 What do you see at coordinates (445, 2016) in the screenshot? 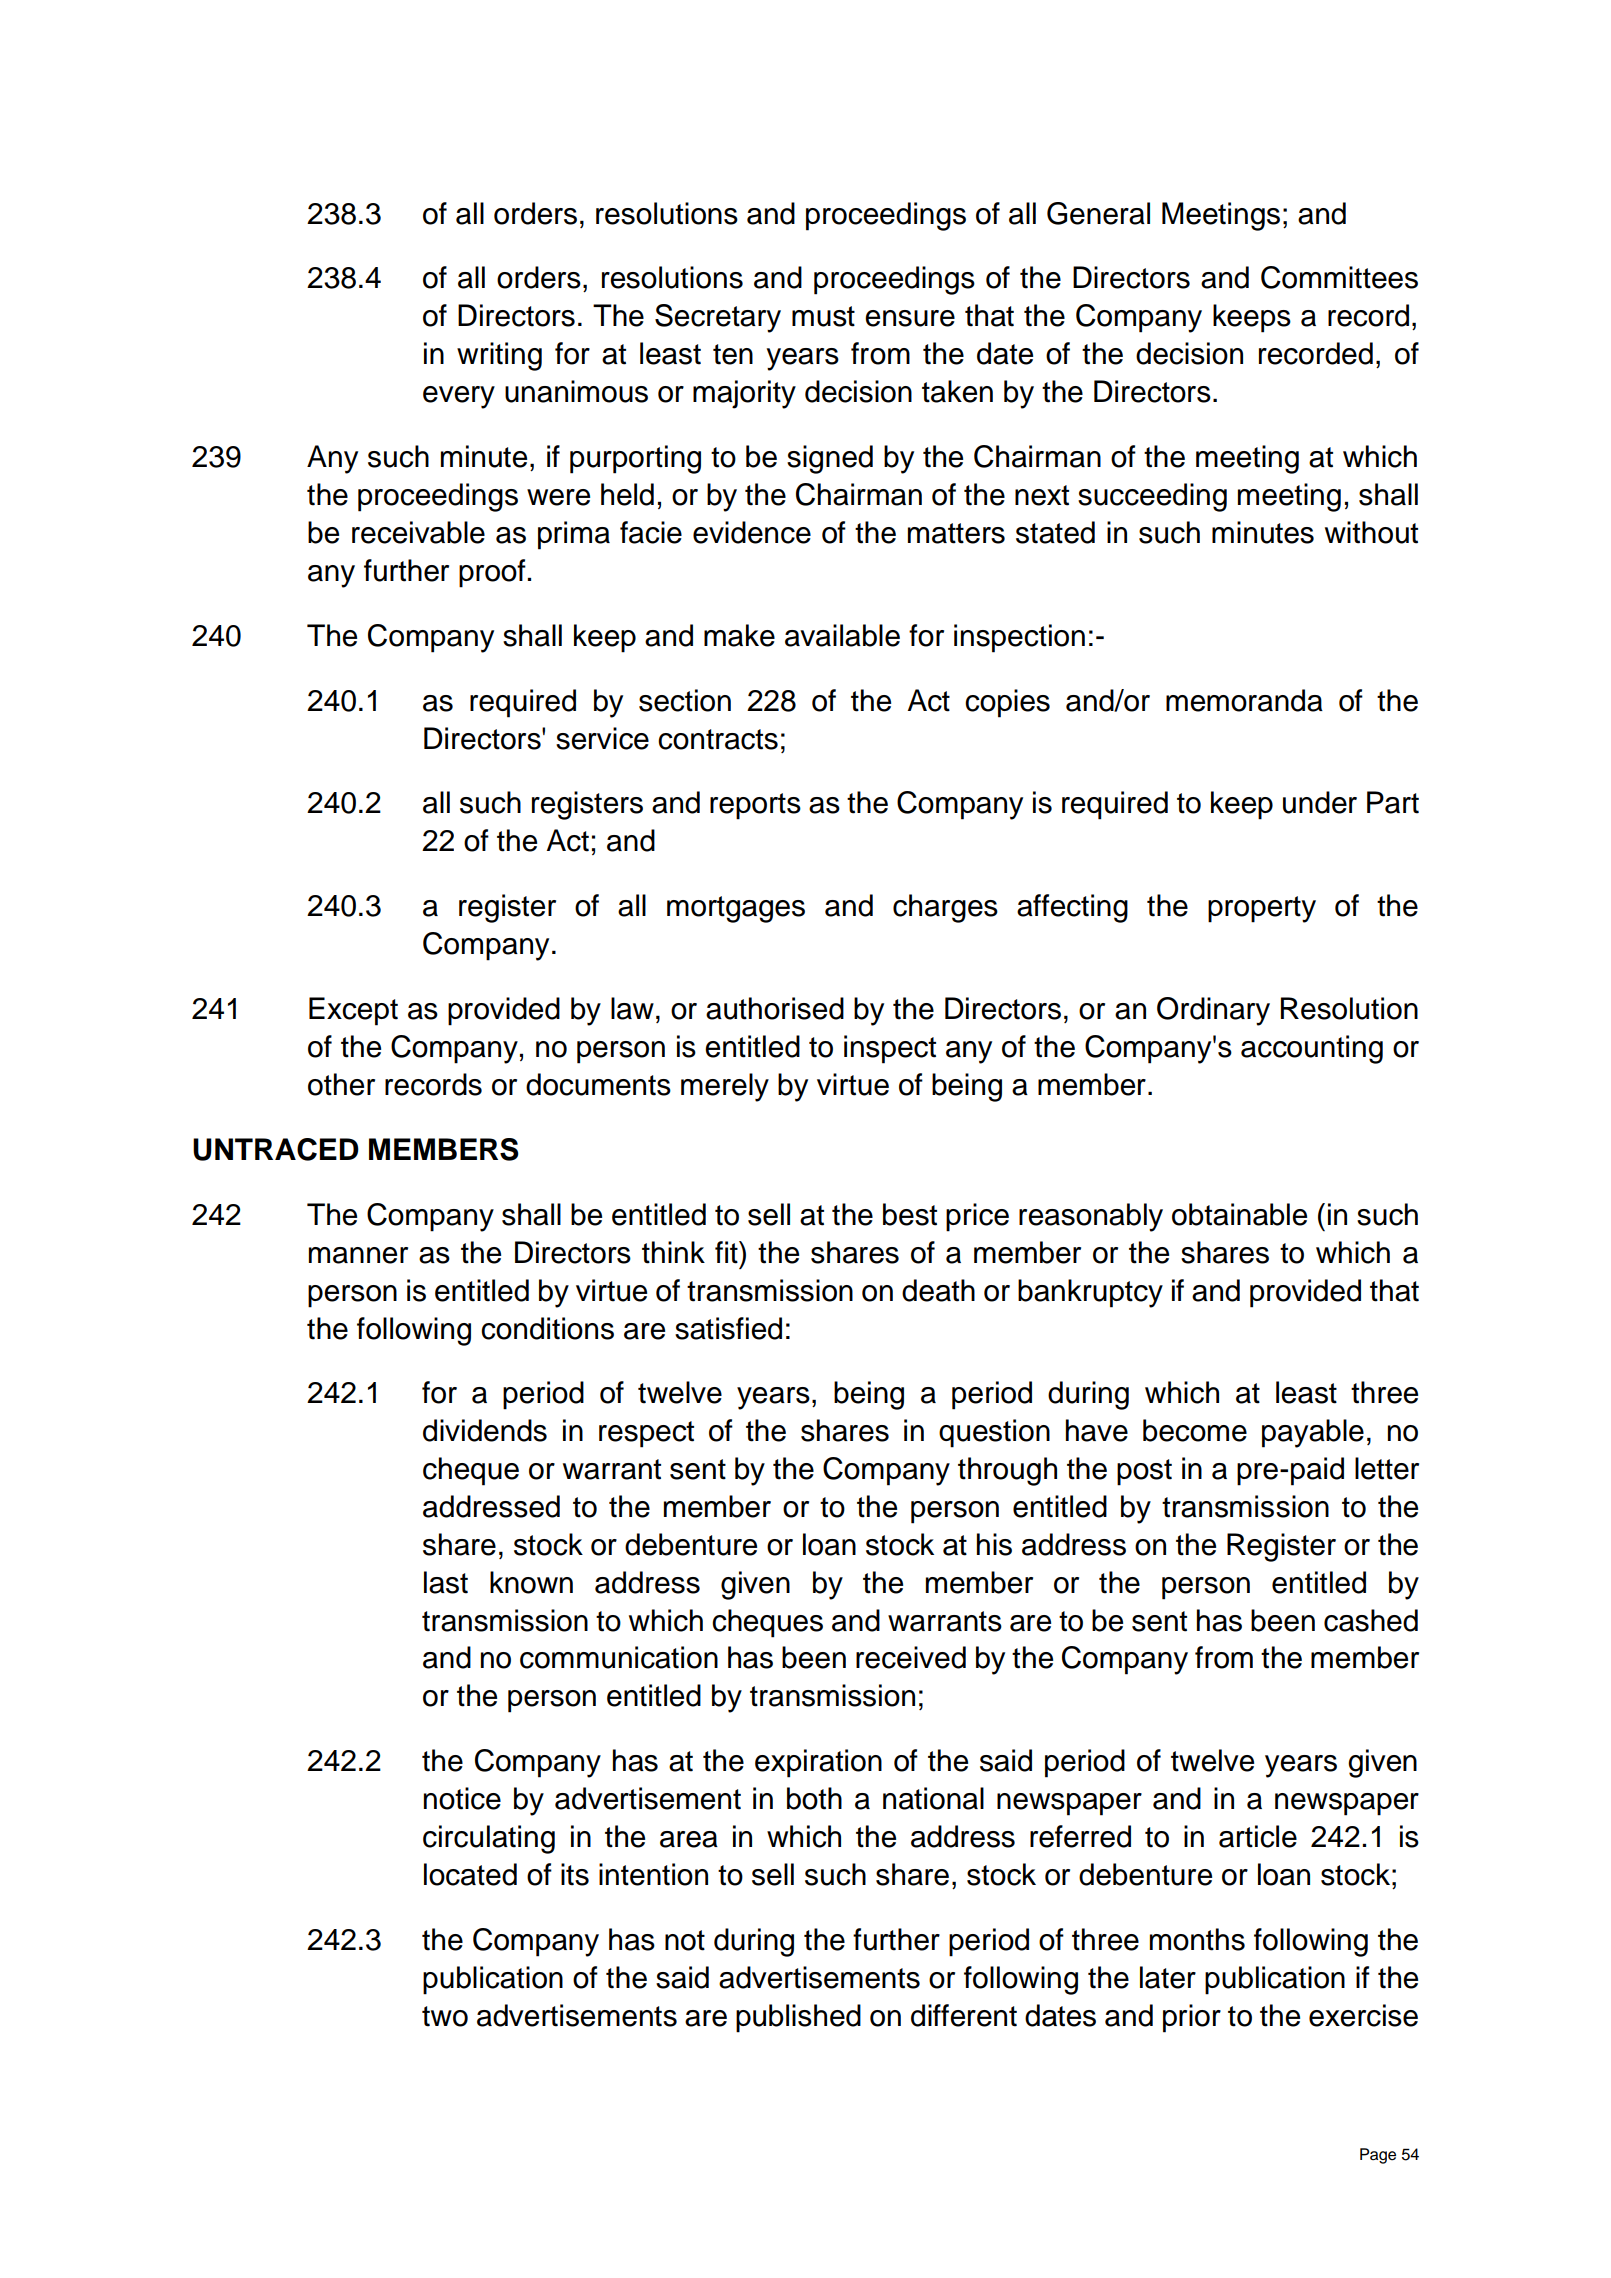
I see `two` at bounding box center [445, 2016].
